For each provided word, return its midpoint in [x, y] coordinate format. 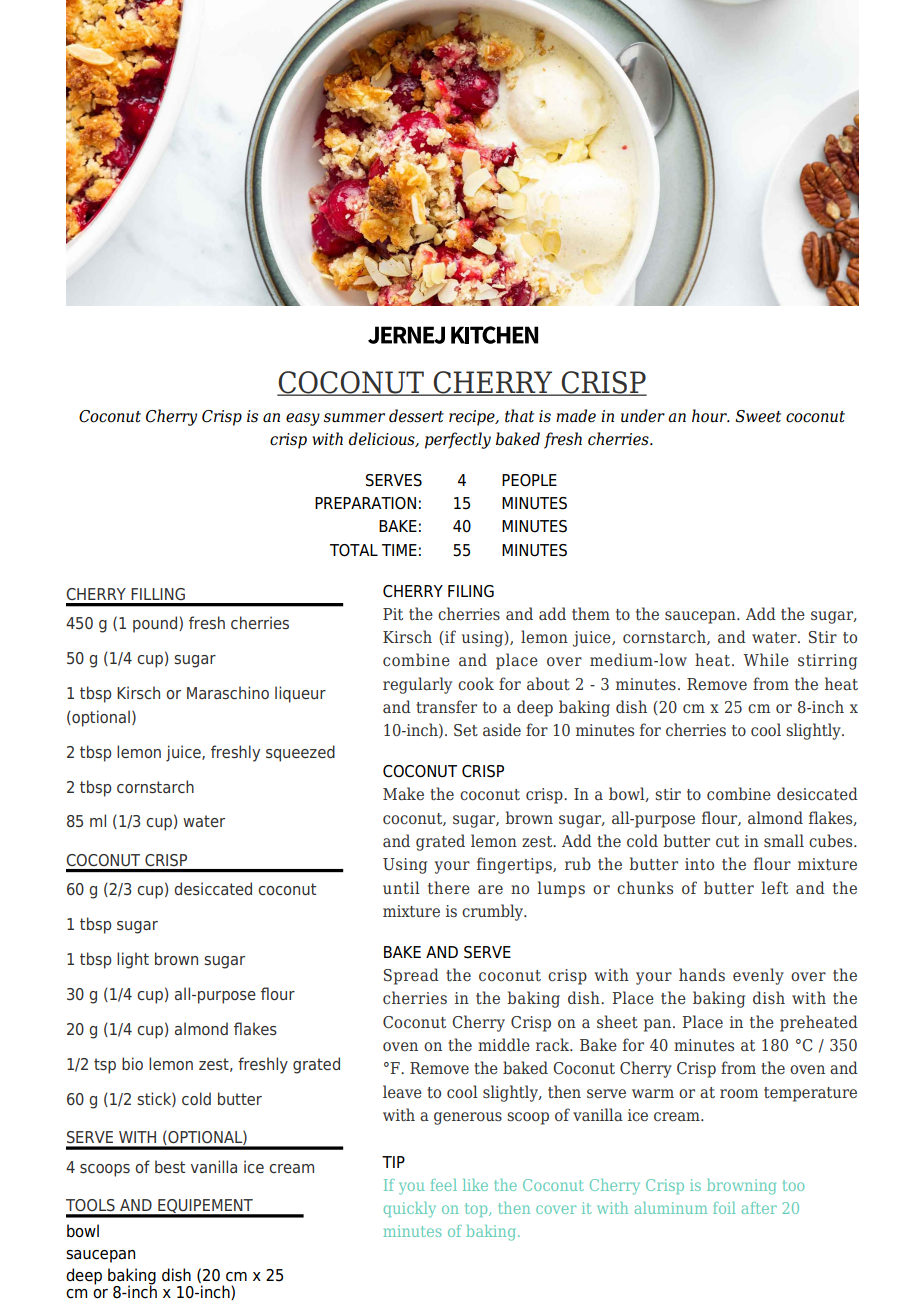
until [401, 887]
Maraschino [228, 692]
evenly [758, 976]
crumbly [494, 912]
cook [476, 683]
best [170, 1166]
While [766, 659]
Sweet [758, 416]
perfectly [458, 440]
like [475, 1185]
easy [303, 419]
